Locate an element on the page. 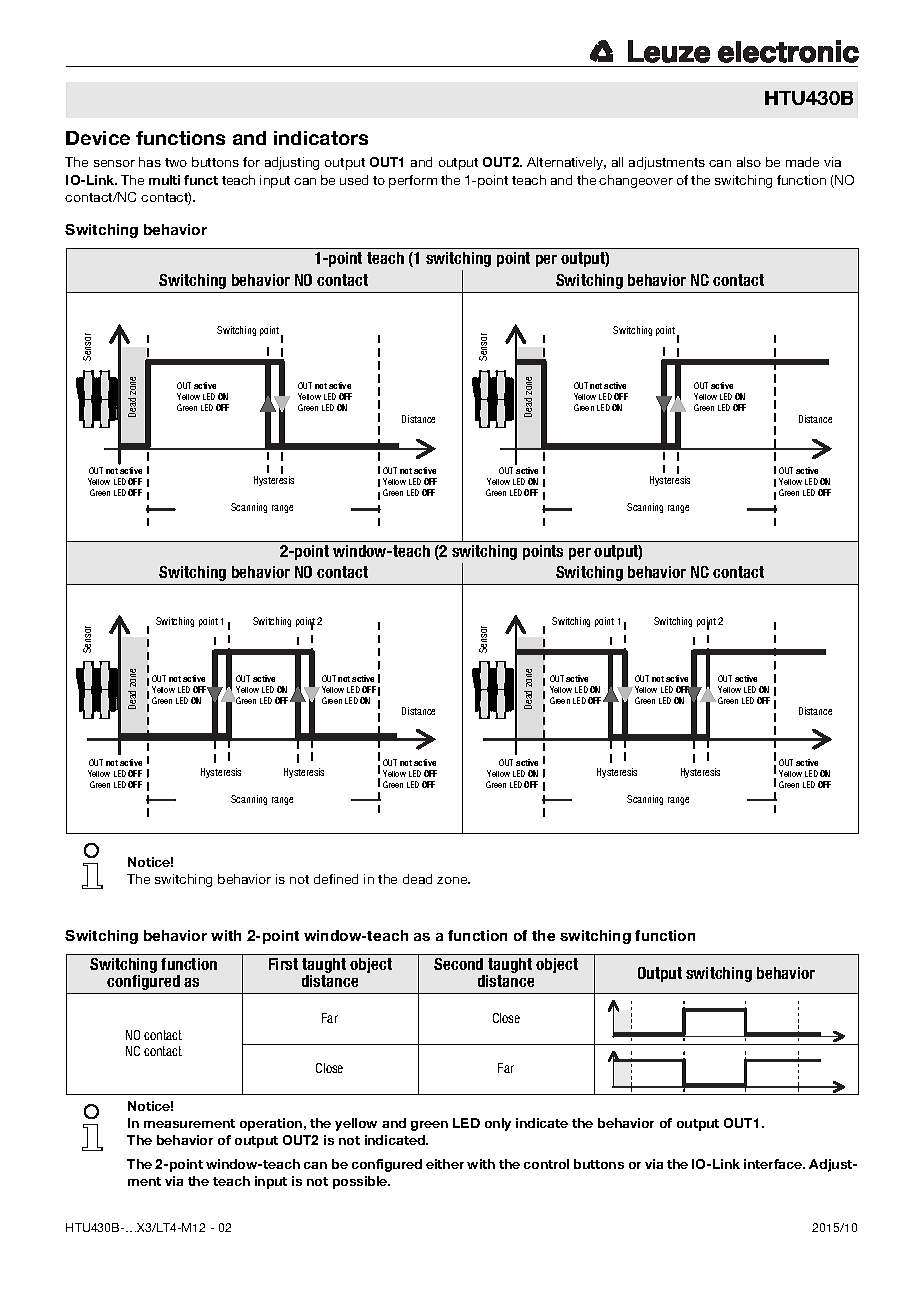  two is located at coordinates (176, 162).
